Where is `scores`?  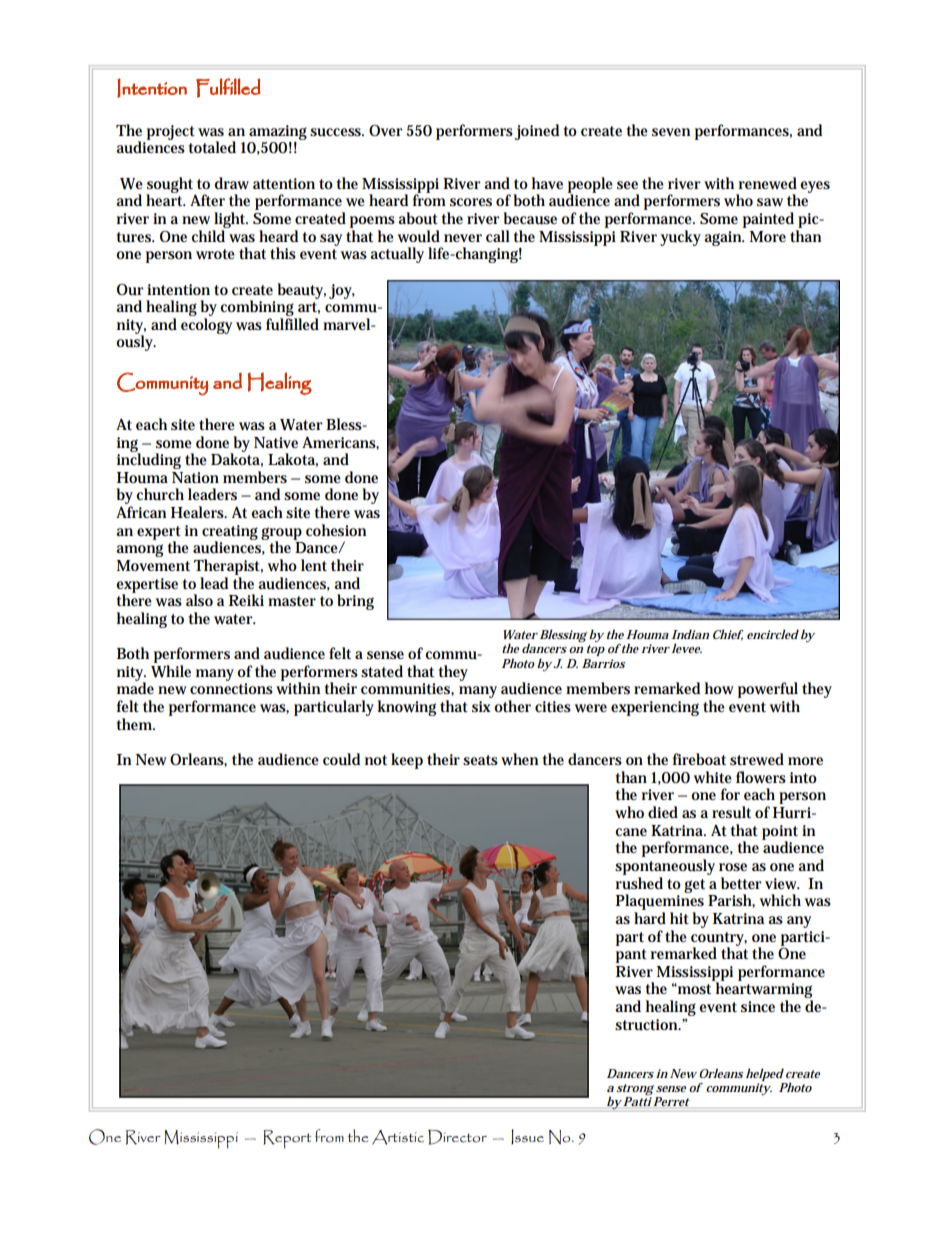 scores is located at coordinates (471, 202).
